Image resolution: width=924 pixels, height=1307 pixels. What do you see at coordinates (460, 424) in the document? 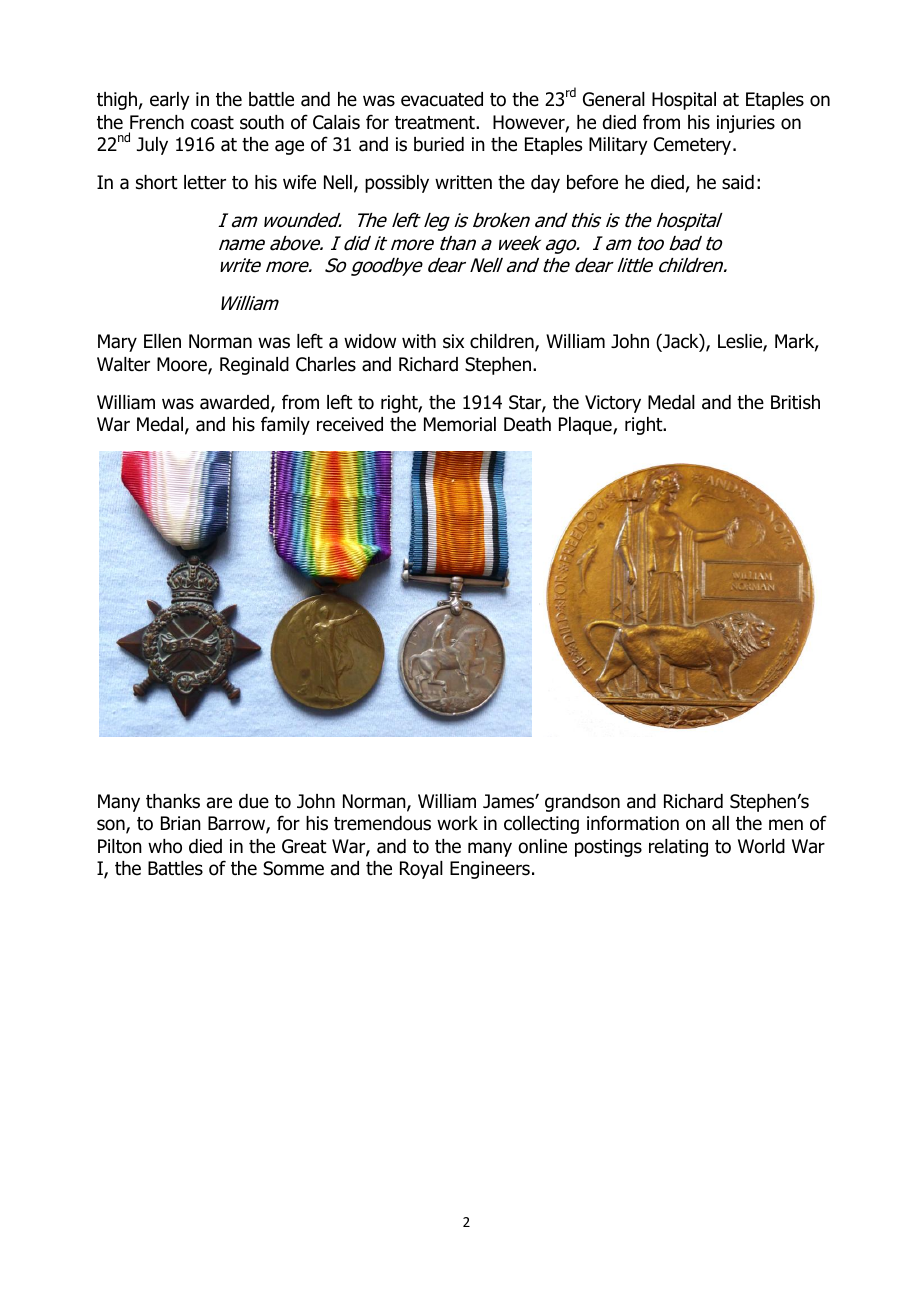
I see `Memorial` at bounding box center [460, 424].
